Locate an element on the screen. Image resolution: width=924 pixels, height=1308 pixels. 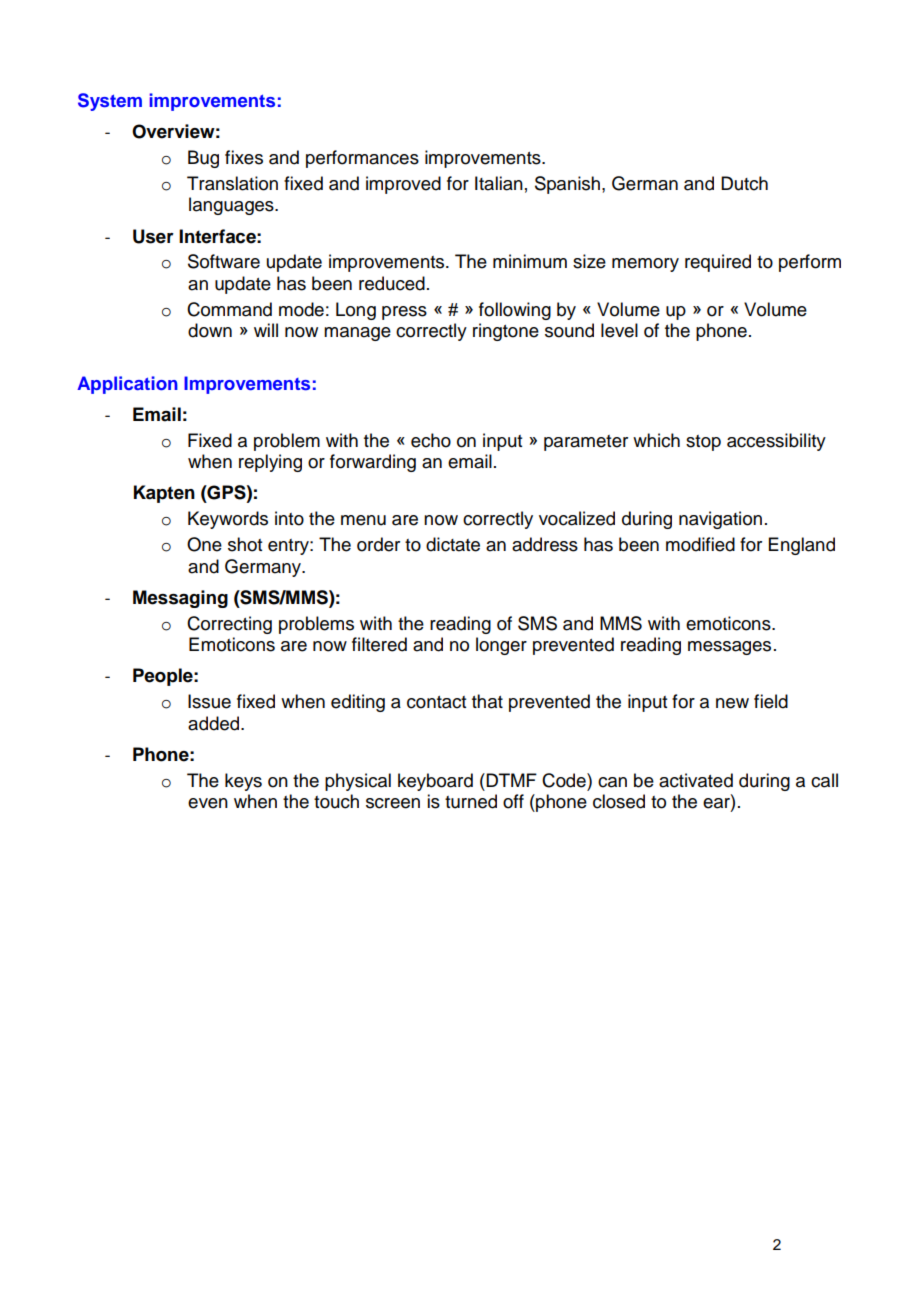
stop is located at coordinates (703, 443).
